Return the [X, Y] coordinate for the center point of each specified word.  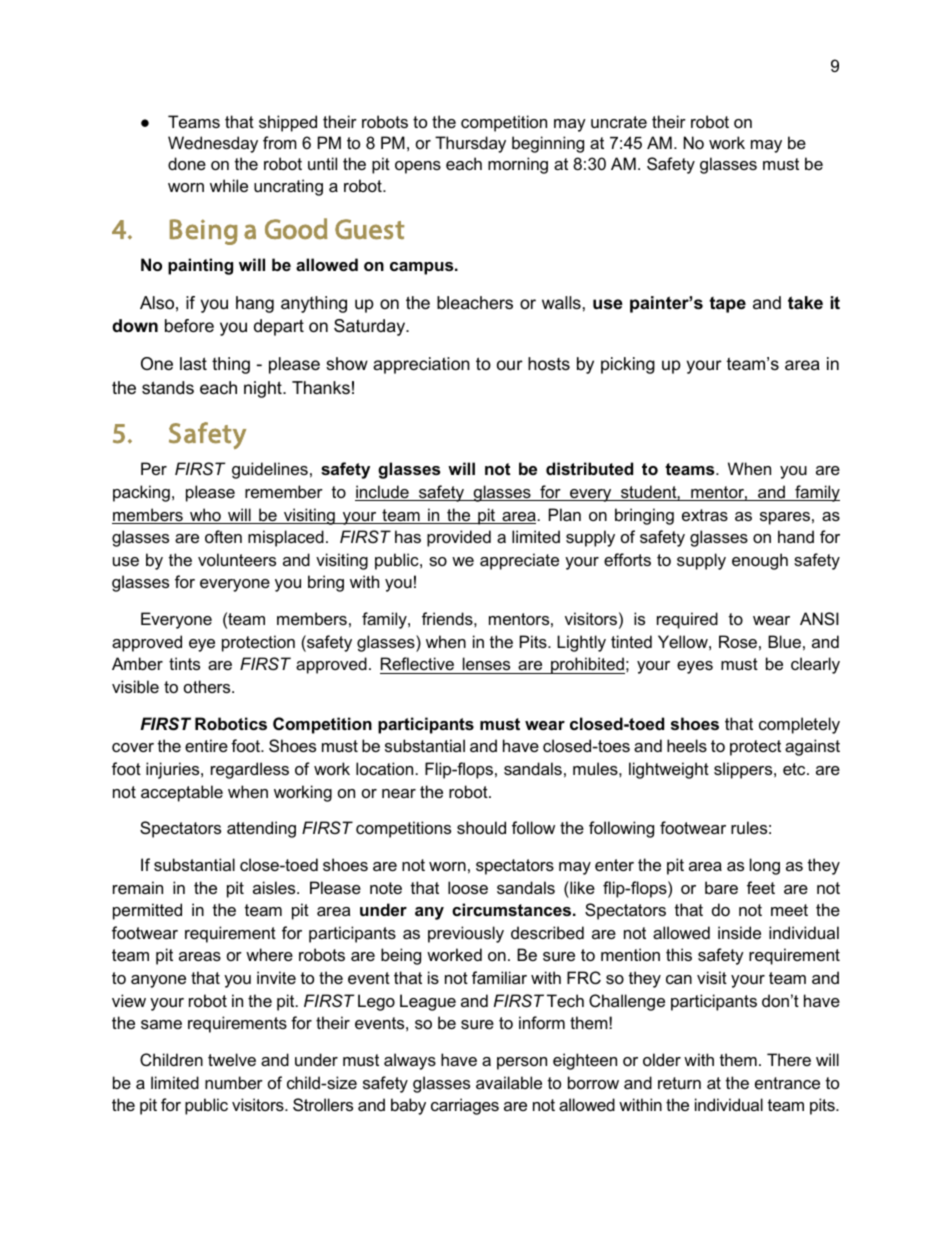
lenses [486, 665]
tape [727, 305]
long [765, 866]
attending [261, 829]
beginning [548, 144]
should [481, 827]
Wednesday [213, 144]
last [193, 364]
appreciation [421, 365]
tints [184, 663]
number [234, 1082]
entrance [787, 1083]
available [509, 1082]
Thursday [470, 144]
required [687, 620]
